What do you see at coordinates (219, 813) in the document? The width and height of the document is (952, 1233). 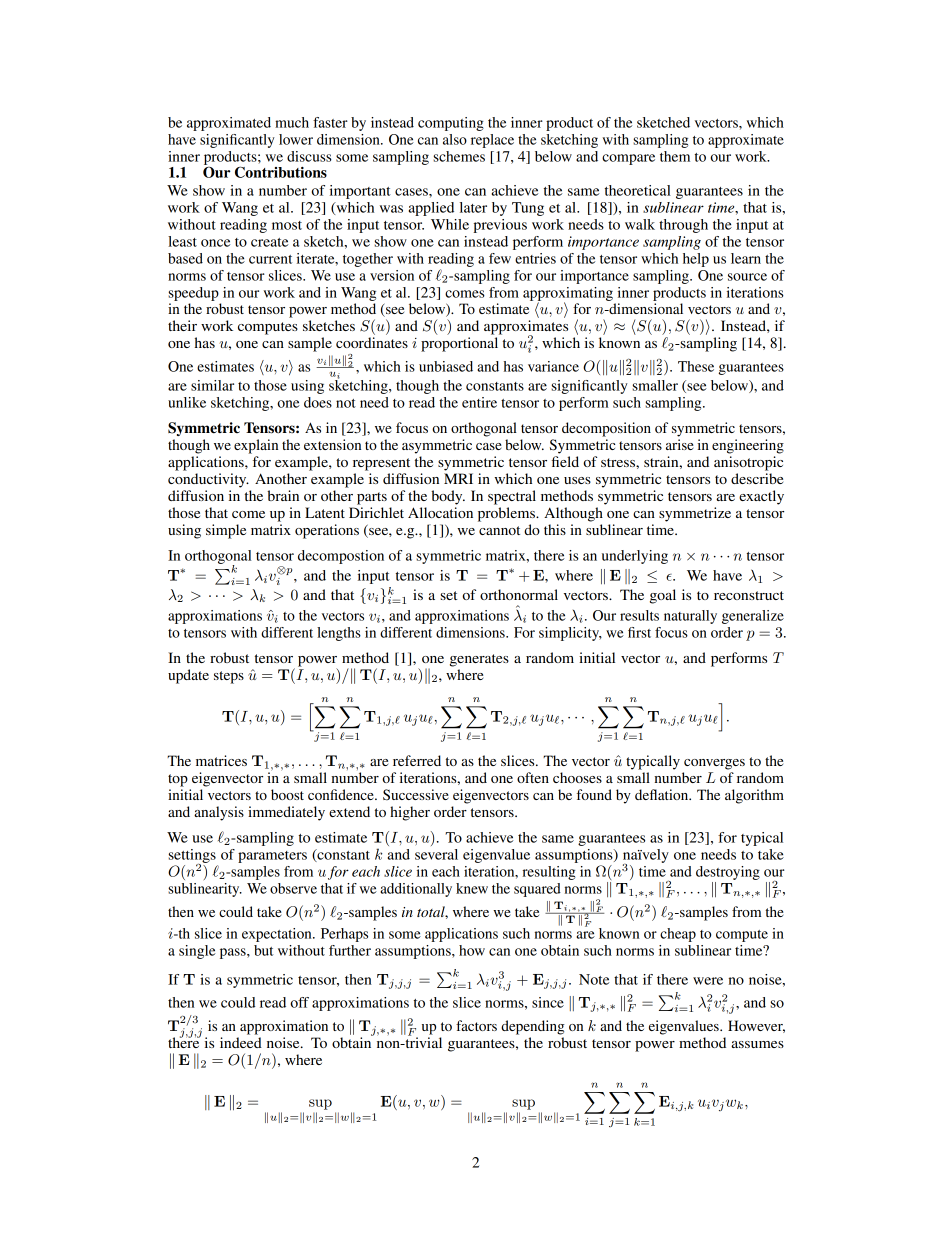 I see `analysis` at bounding box center [219, 813].
